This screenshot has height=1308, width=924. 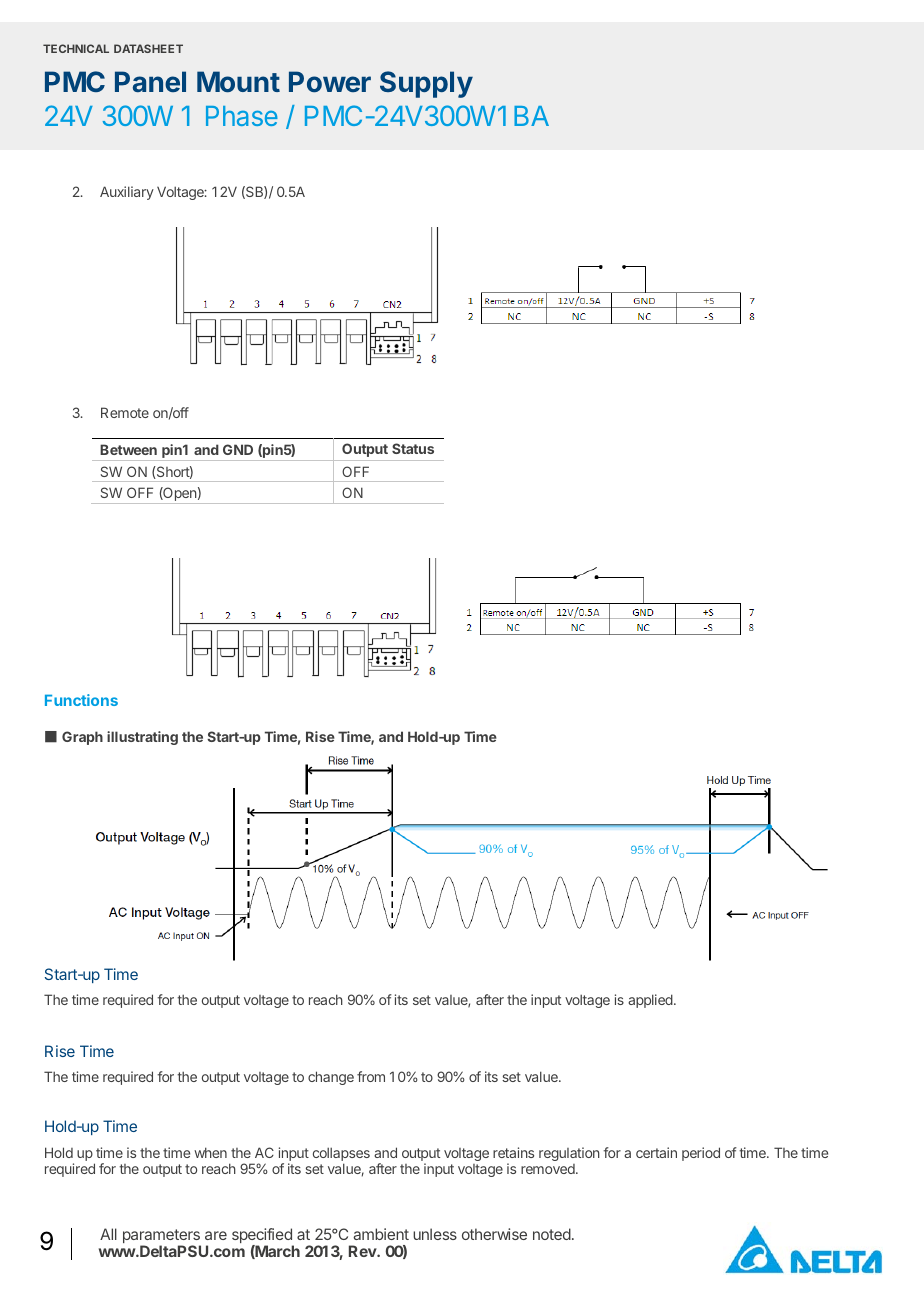 What do you see at coordinates (651, 1001) in the screenshot?
I see `applied` at bounding box center [651, 1001].
